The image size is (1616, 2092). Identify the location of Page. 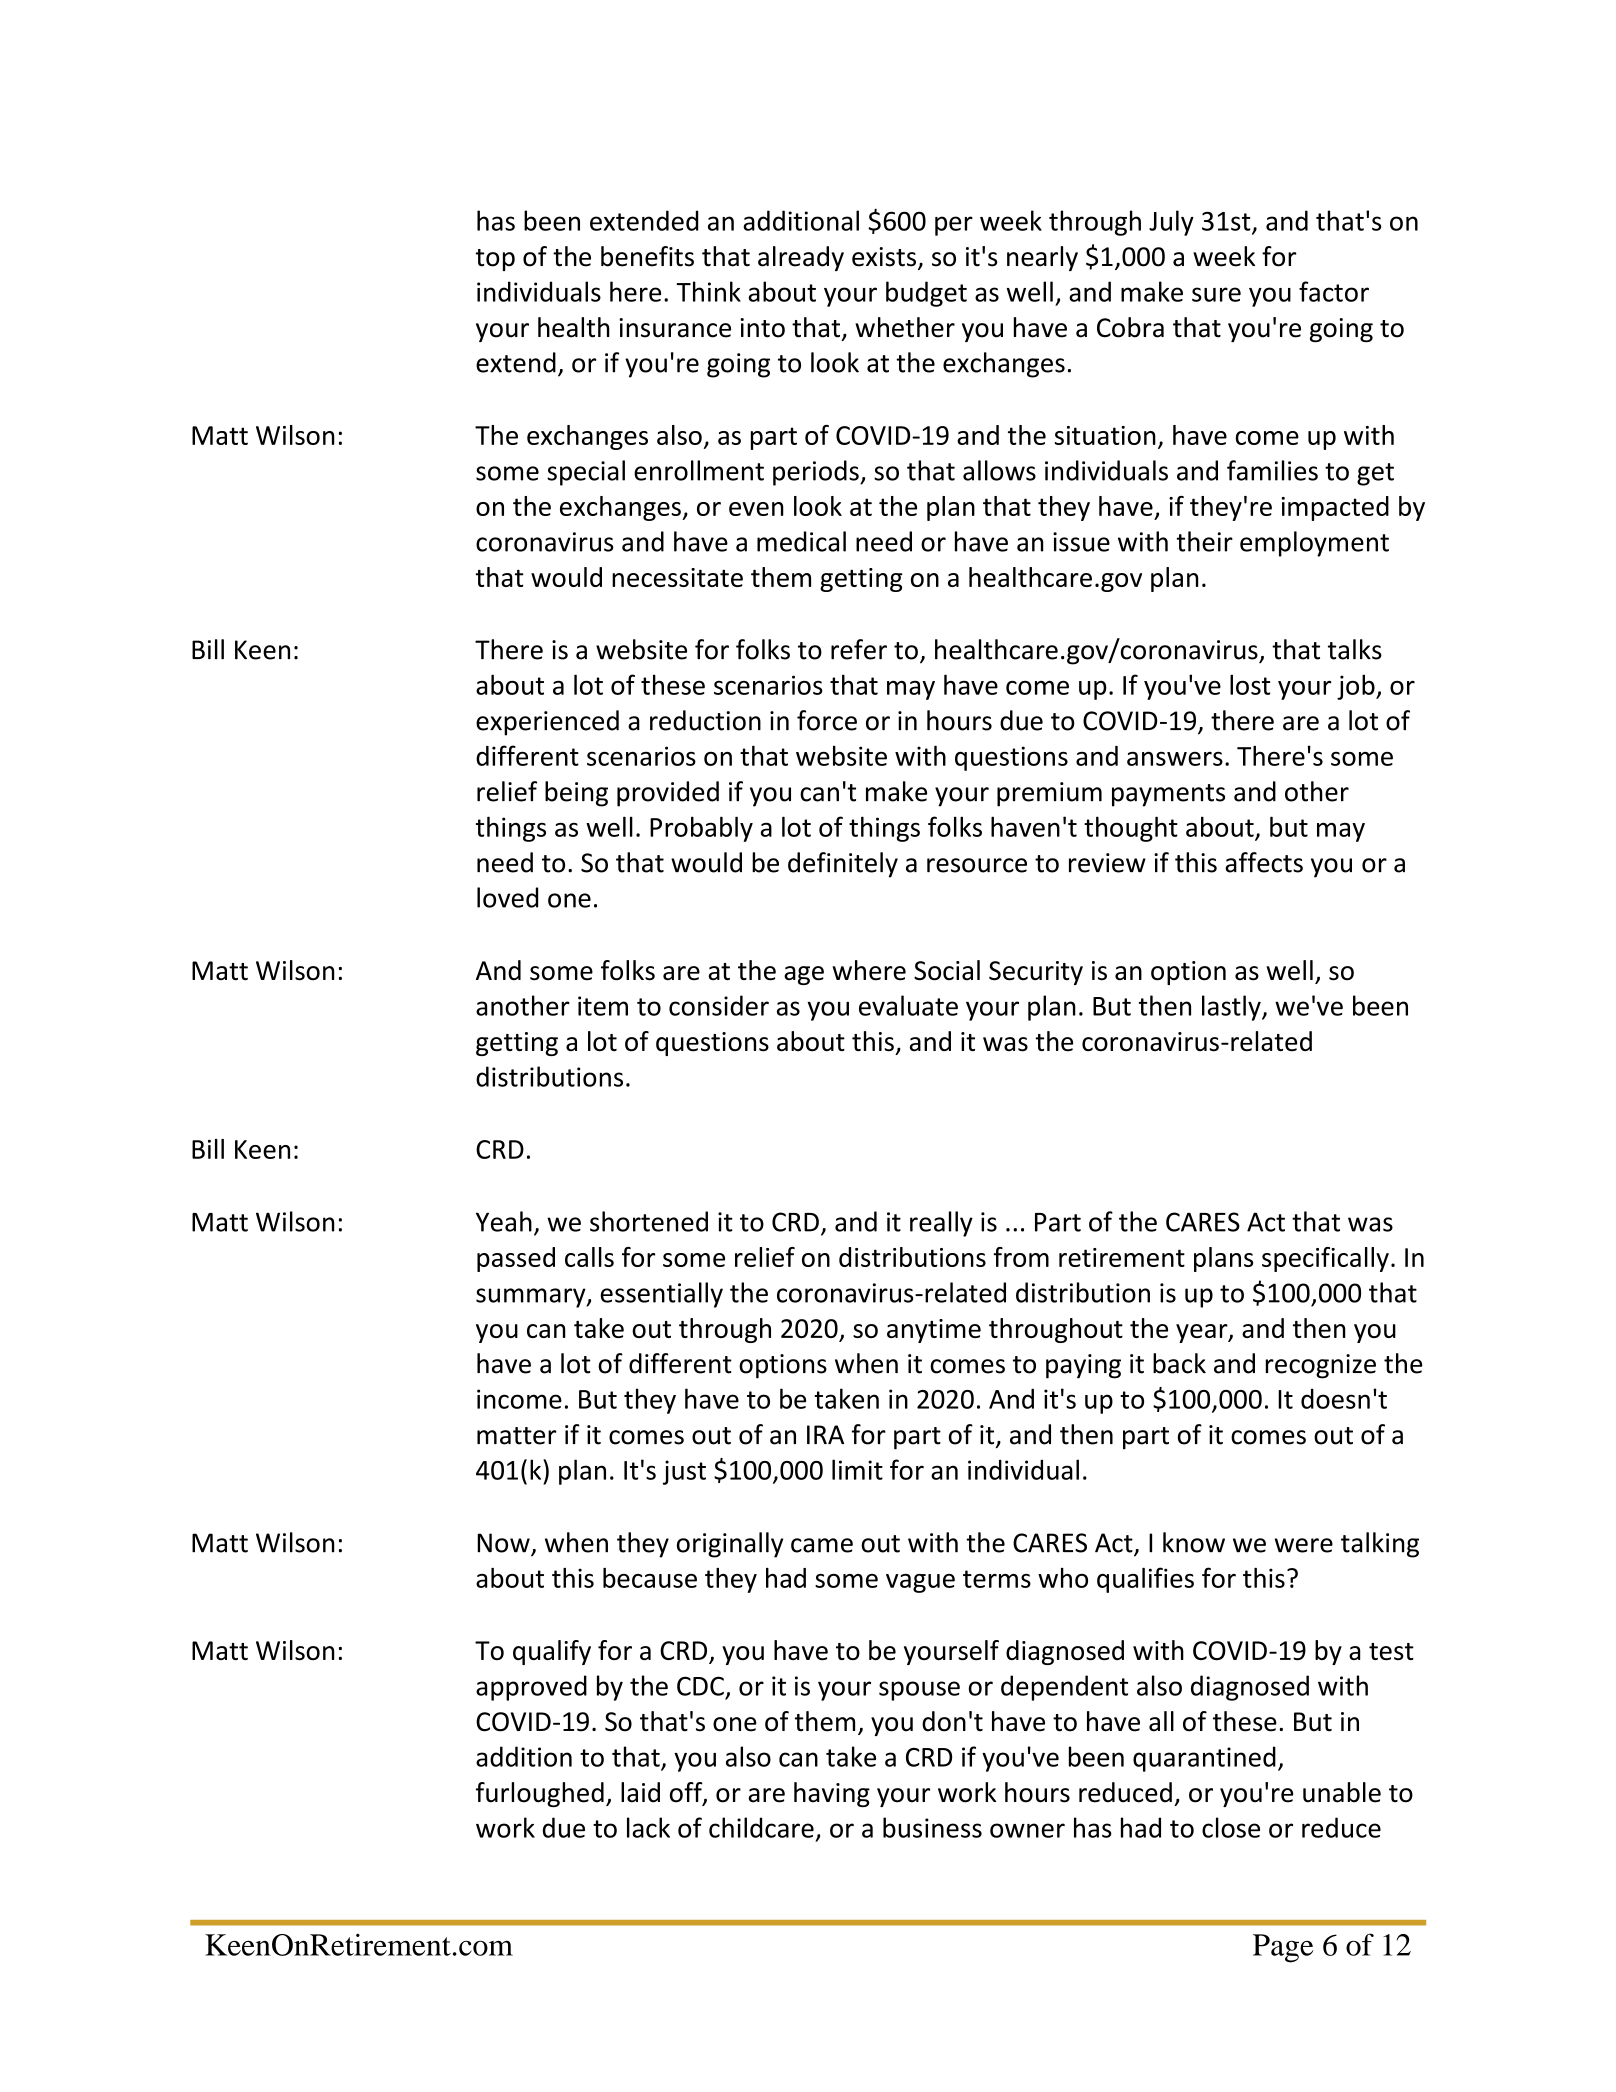
(1283, 1948).
